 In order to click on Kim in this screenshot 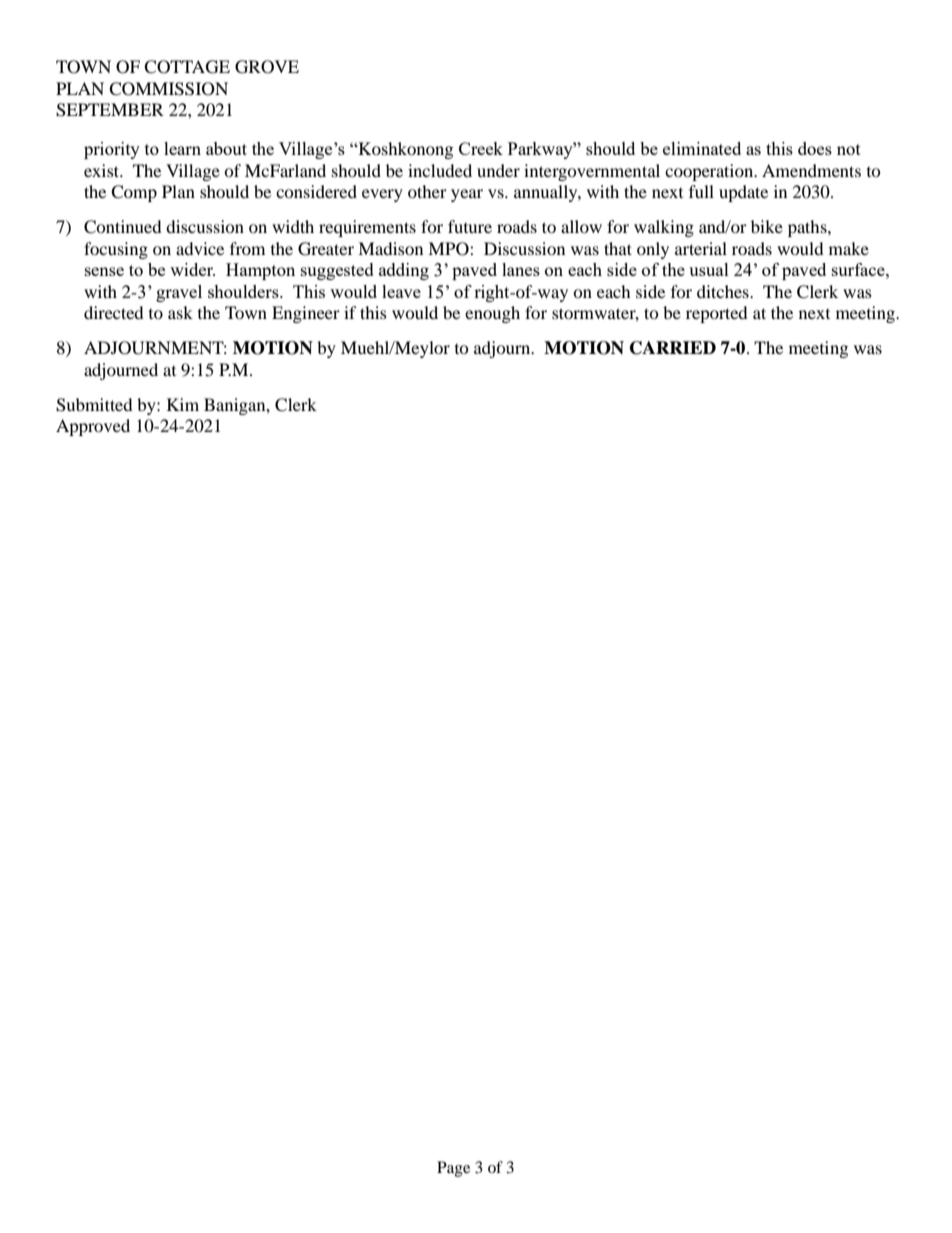, I will do `click(183, 404)`.
